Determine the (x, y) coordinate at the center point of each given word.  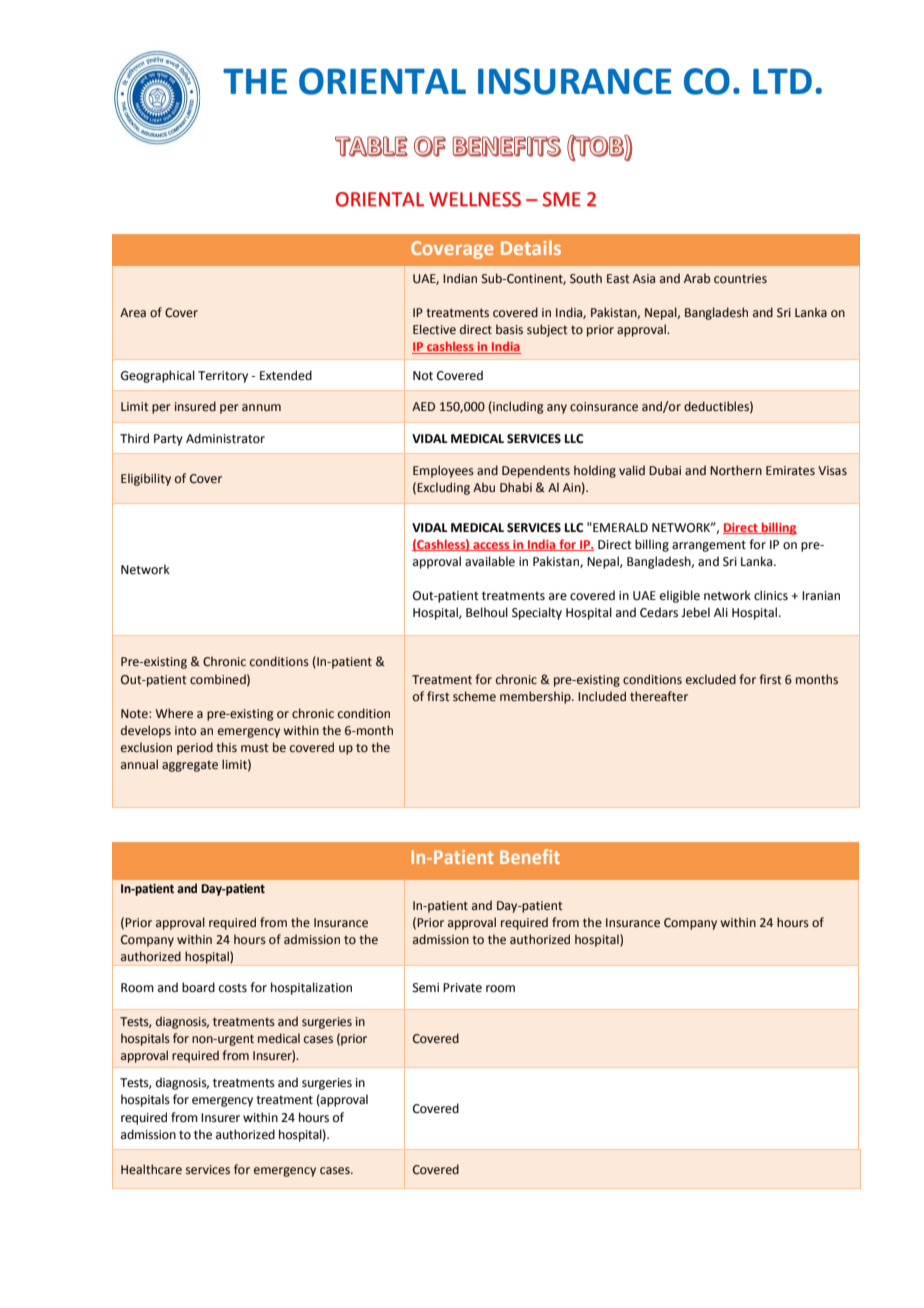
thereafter (659, 696)
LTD (782, 81)
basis (509, 329)
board (198, 987)
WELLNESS (475, 199)
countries (740, 279)
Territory (223, 377)
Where (174, 713)
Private (462, 988)
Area (133, 312)
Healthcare (151, 1169)
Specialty (537, 613)
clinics (771, 595)
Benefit (530, 856)
